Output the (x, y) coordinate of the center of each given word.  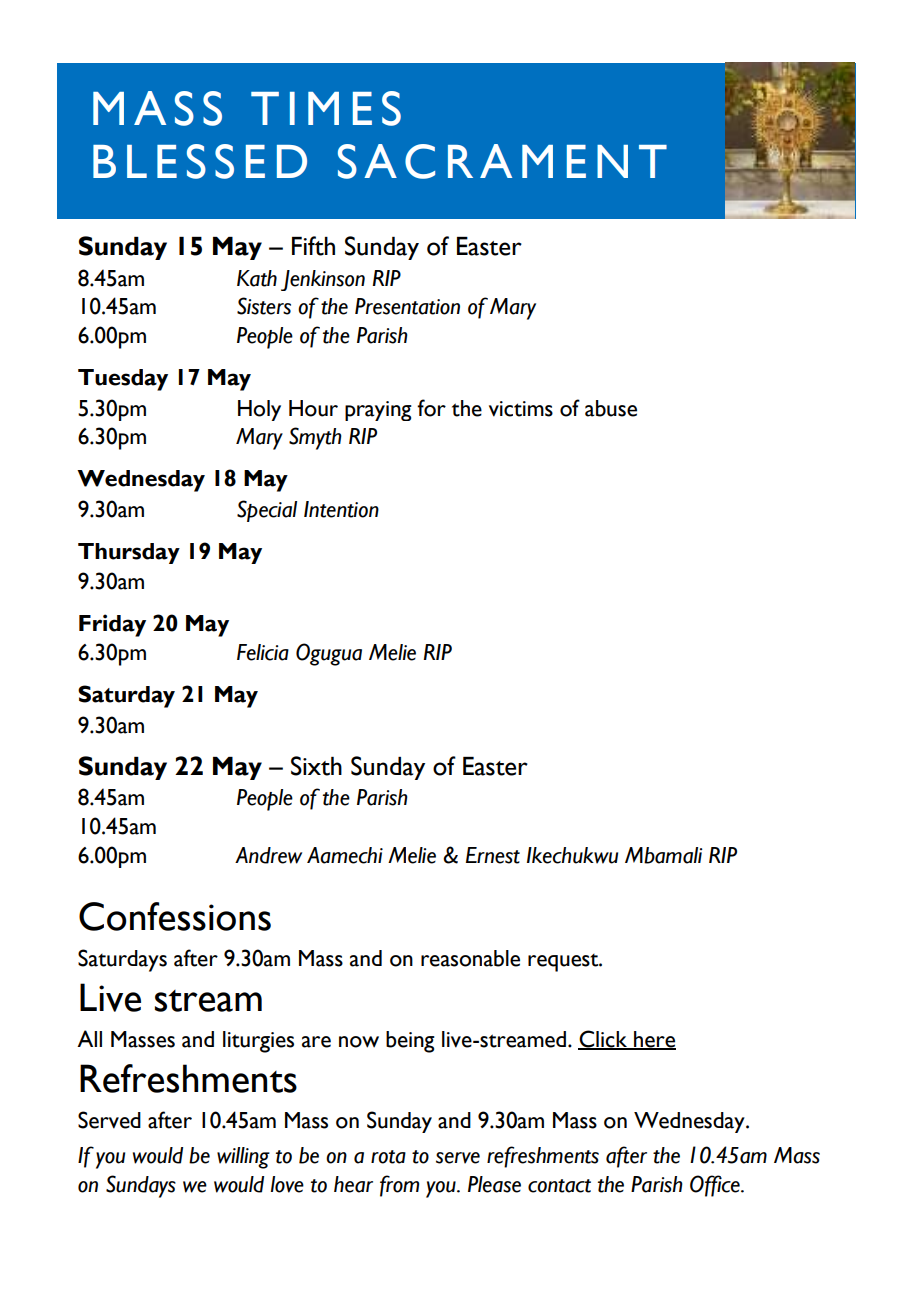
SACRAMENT (502, 161)
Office (716, 1186)
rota (388, 1157)
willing (243, 1158)
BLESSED (200, 161)
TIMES (326, 108)
